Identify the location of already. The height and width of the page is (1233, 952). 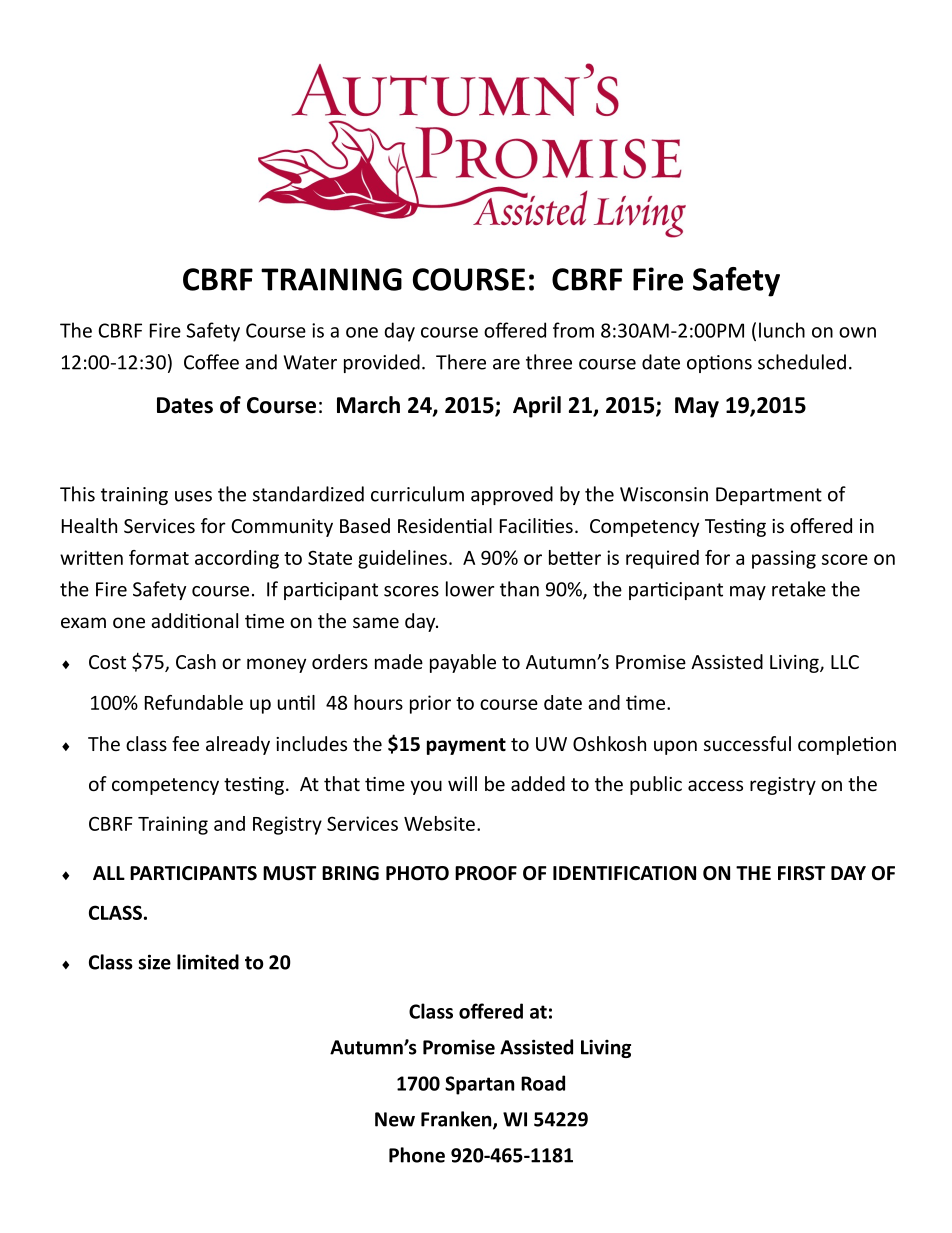
(238, 745).
